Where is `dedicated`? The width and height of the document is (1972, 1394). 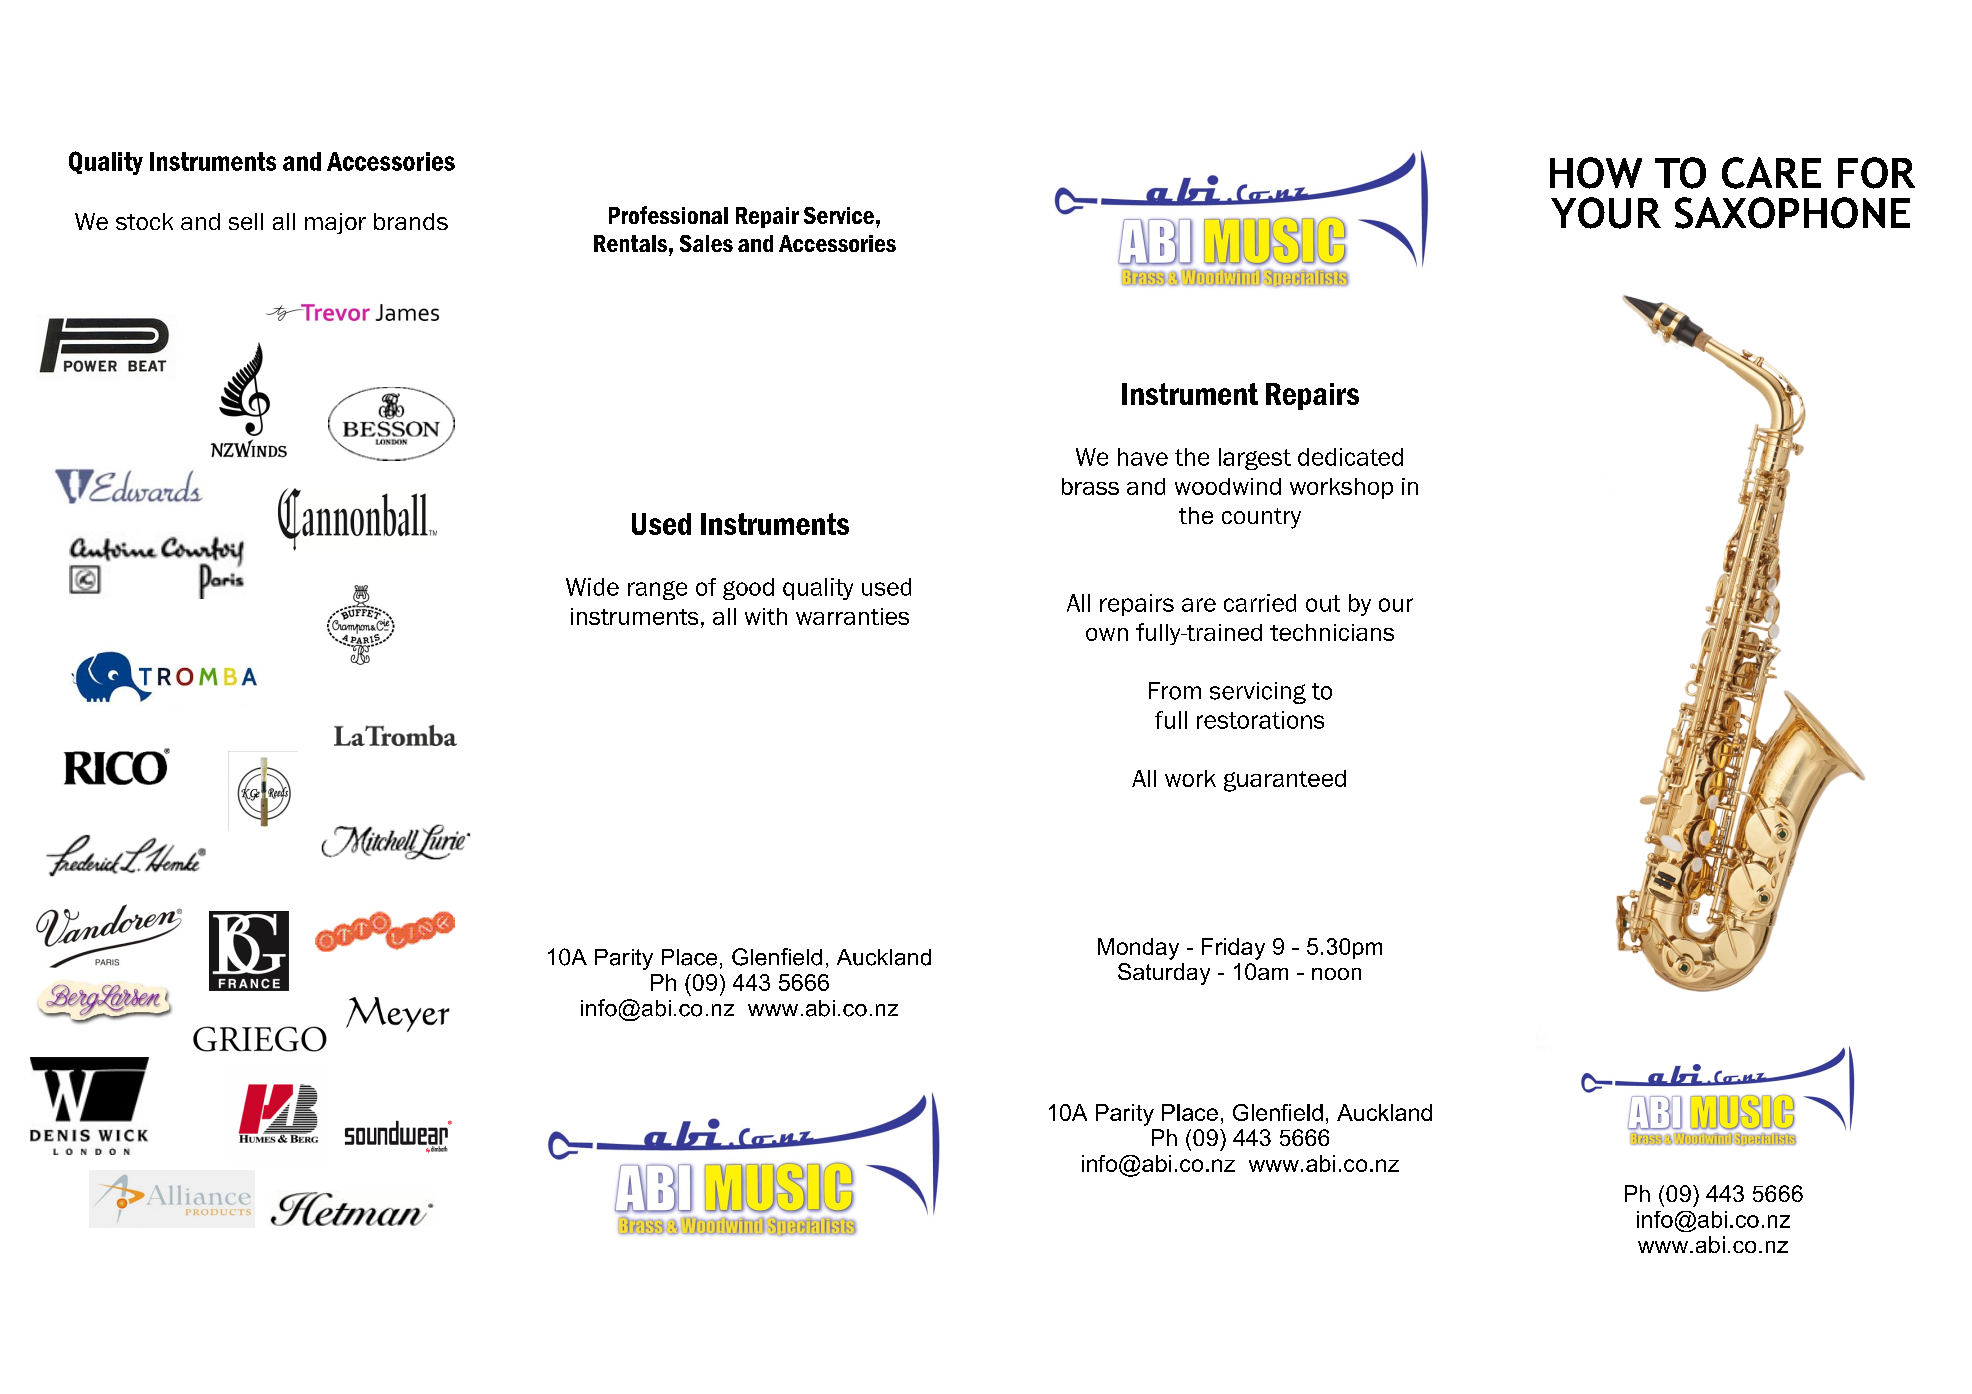 dedicated is located at coordinates (1350, 457).
